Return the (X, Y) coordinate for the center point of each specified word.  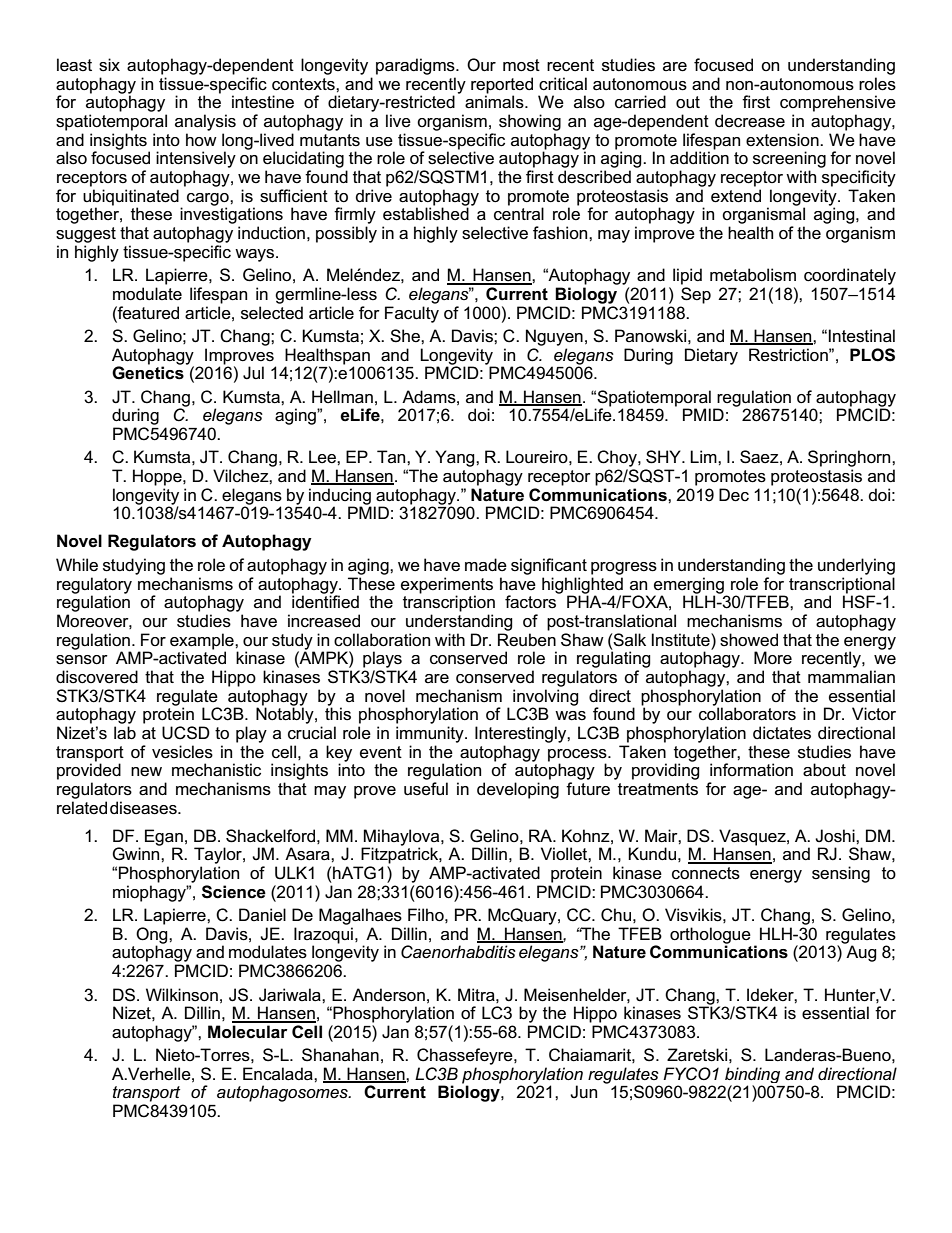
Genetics (148, 372)
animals (495, 102)
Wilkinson (182, 995)
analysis (205, 122)
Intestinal (862, 336)
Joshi (836, 836)
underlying (856, 566)
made (486, 565)
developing (518, 790)
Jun (583, 1091)
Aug (861, 953)
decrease (750, 121)
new (146, 771)
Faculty (412, 314)
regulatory (94, 586)
